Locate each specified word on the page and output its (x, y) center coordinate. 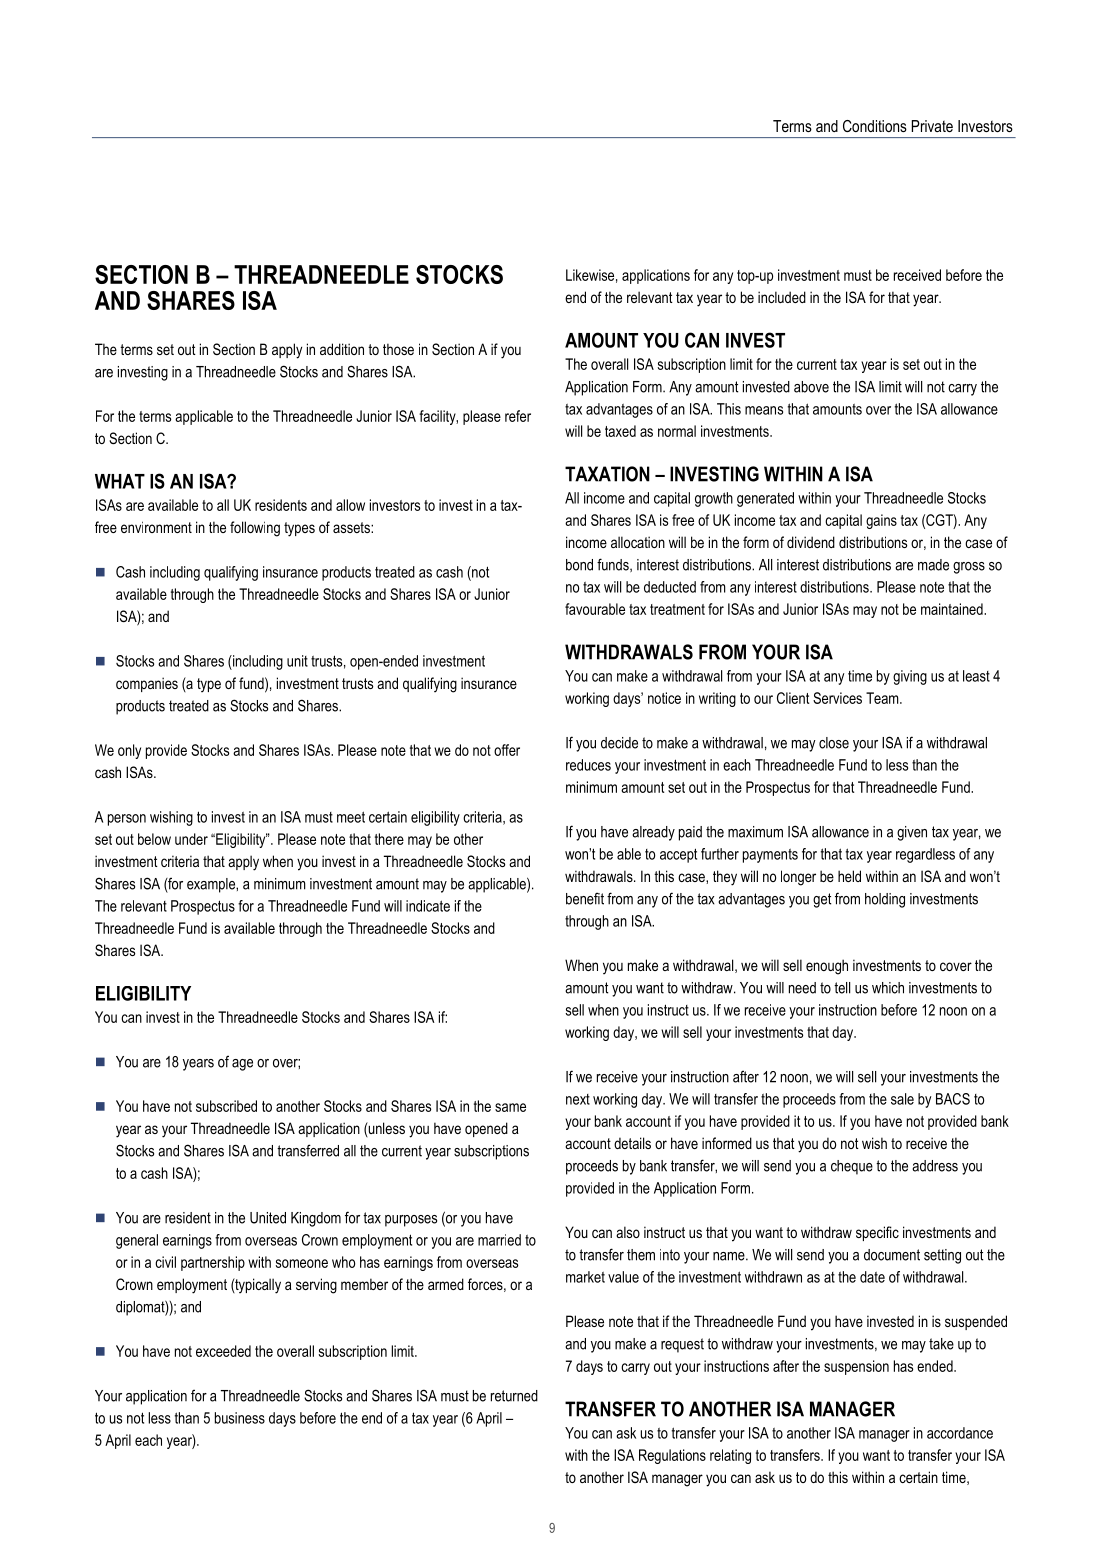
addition (342, 349)
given (912, 833)
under (191, 839)
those (398, 349)
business (240, 1418)
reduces (588, 765)
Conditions (875, 126)
